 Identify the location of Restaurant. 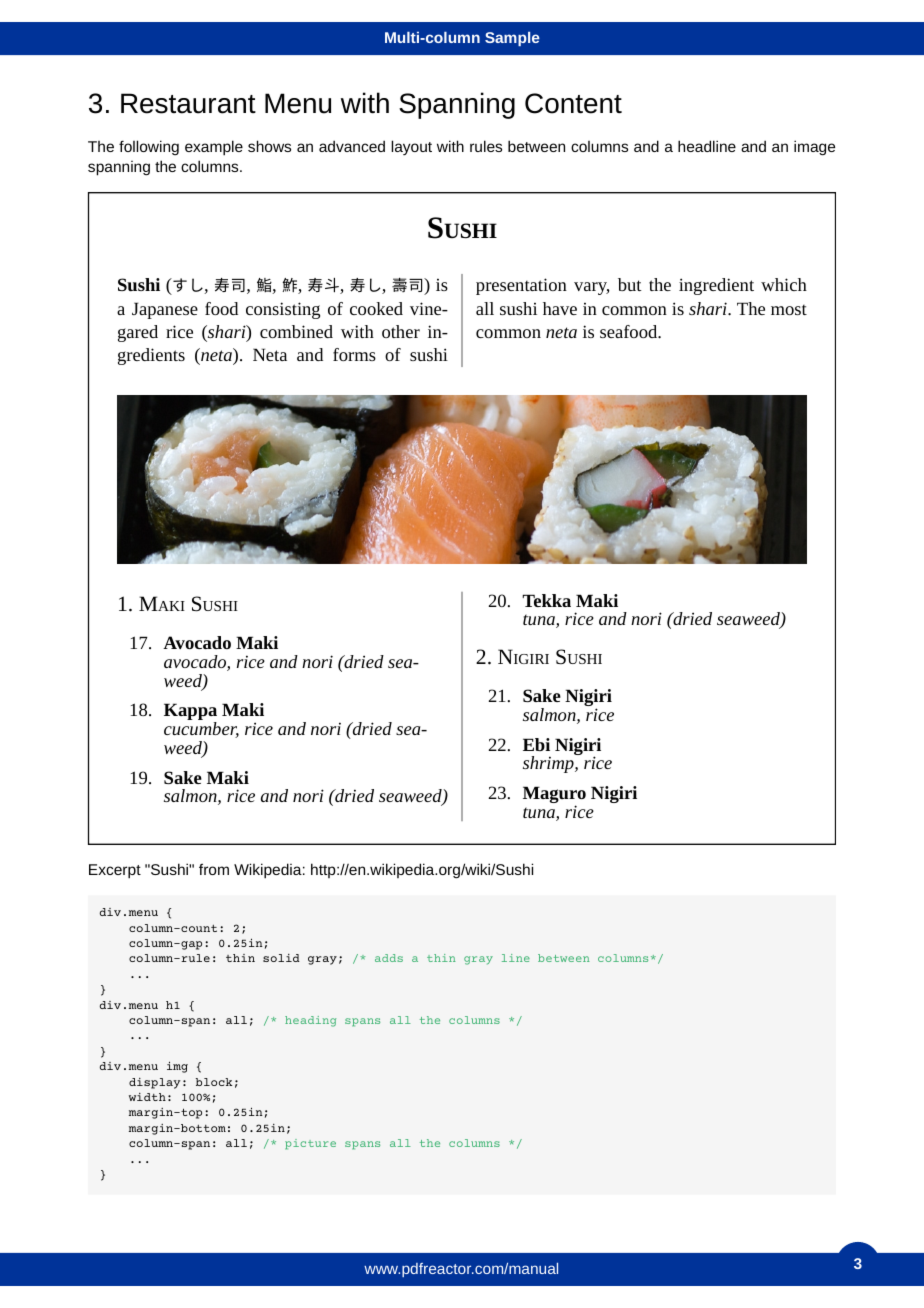
(188, 103).
